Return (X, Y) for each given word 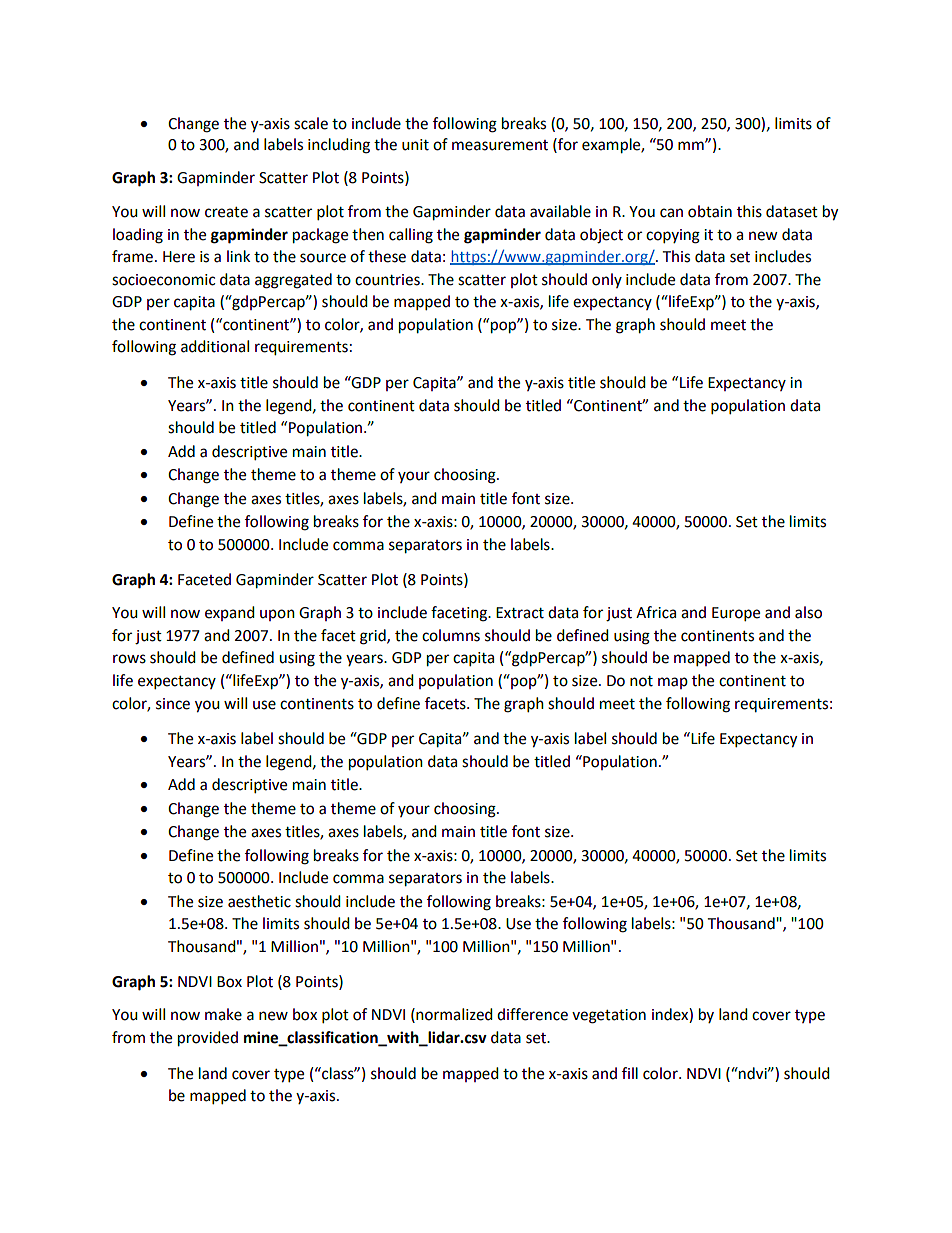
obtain (710, 211)
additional (215, 346)
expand (230, 613)
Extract (520, 613)
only (607, 280)
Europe (736, 614)
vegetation (609, 1016)
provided (208, 1039)
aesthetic (259, 901)
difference (532, 1014)
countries (388, 280)
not (641, 681)
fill (630, 1073)
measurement (500, 145)
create (226, 212)
